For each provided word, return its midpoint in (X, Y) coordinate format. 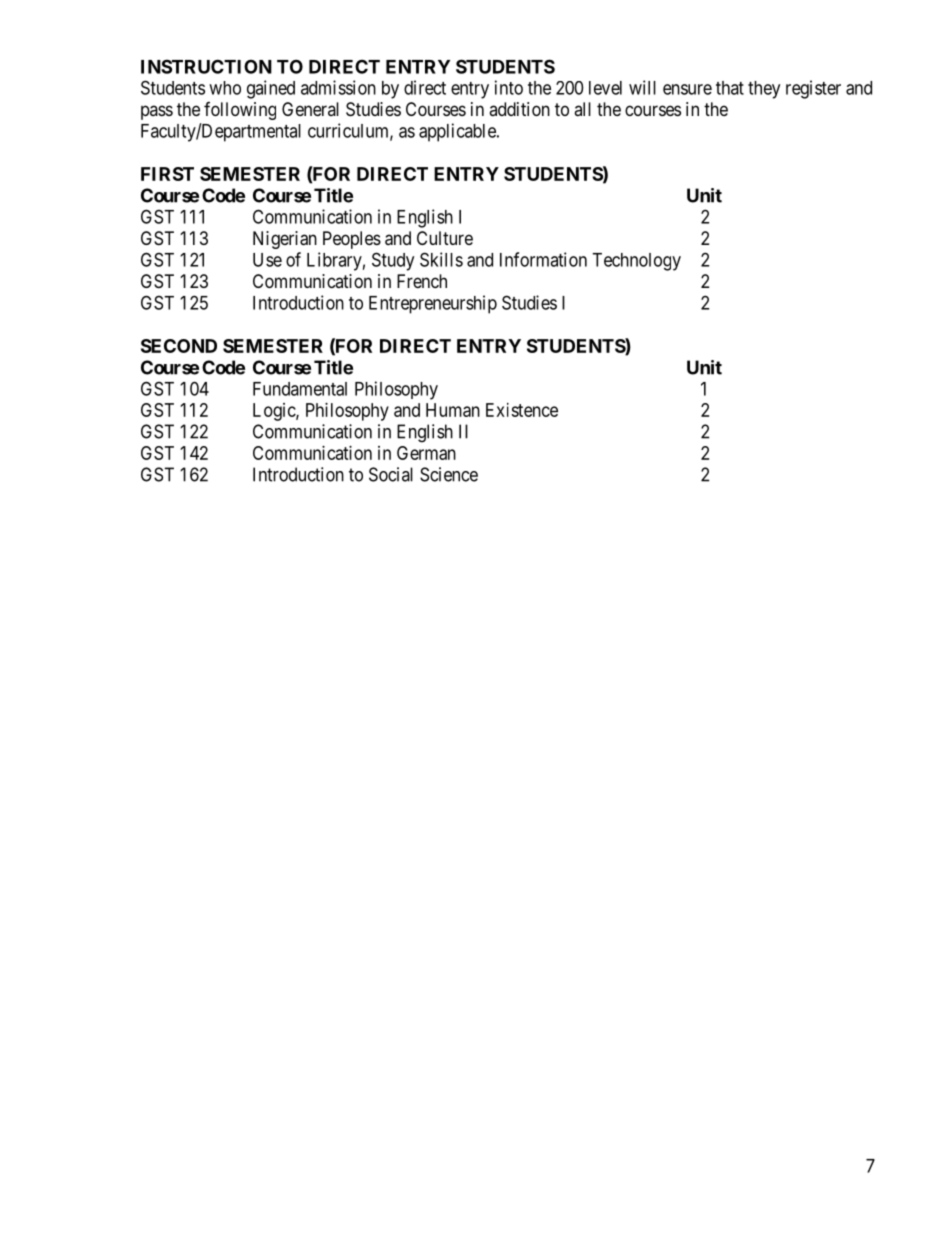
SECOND (179, 346)
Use (267, 260)
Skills (441, 259)
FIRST (167, 174)
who (225, 88)
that (730, 88)
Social (391, 474)
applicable (458, 132)
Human (453, 410)
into (509, 87)
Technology (636, 262)
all (582, 109)
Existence (522, 410)
